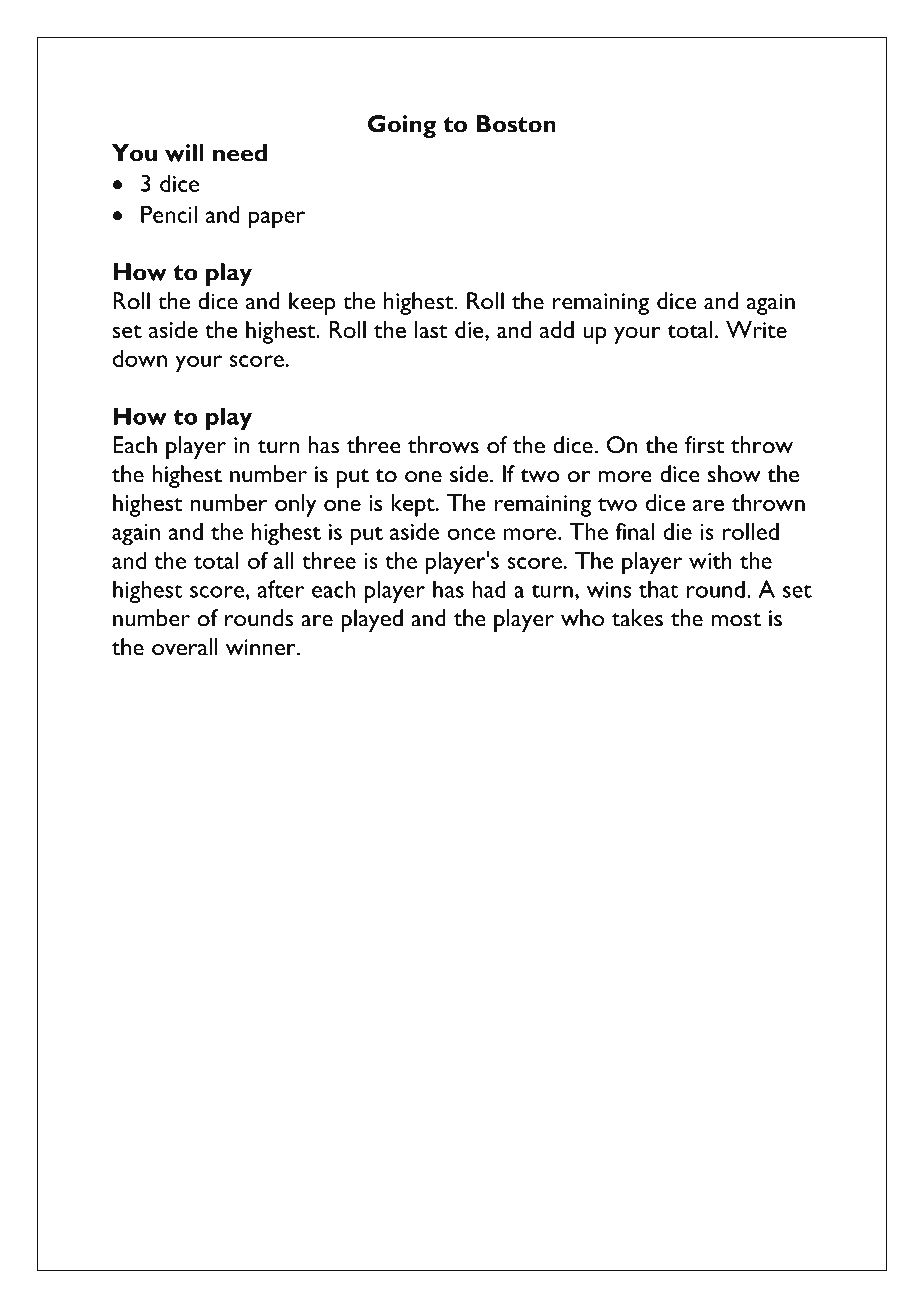 This document has height=1308, width=924. Describe the element at coordinates (402, 126) in the document. I see `Going` at that location.
